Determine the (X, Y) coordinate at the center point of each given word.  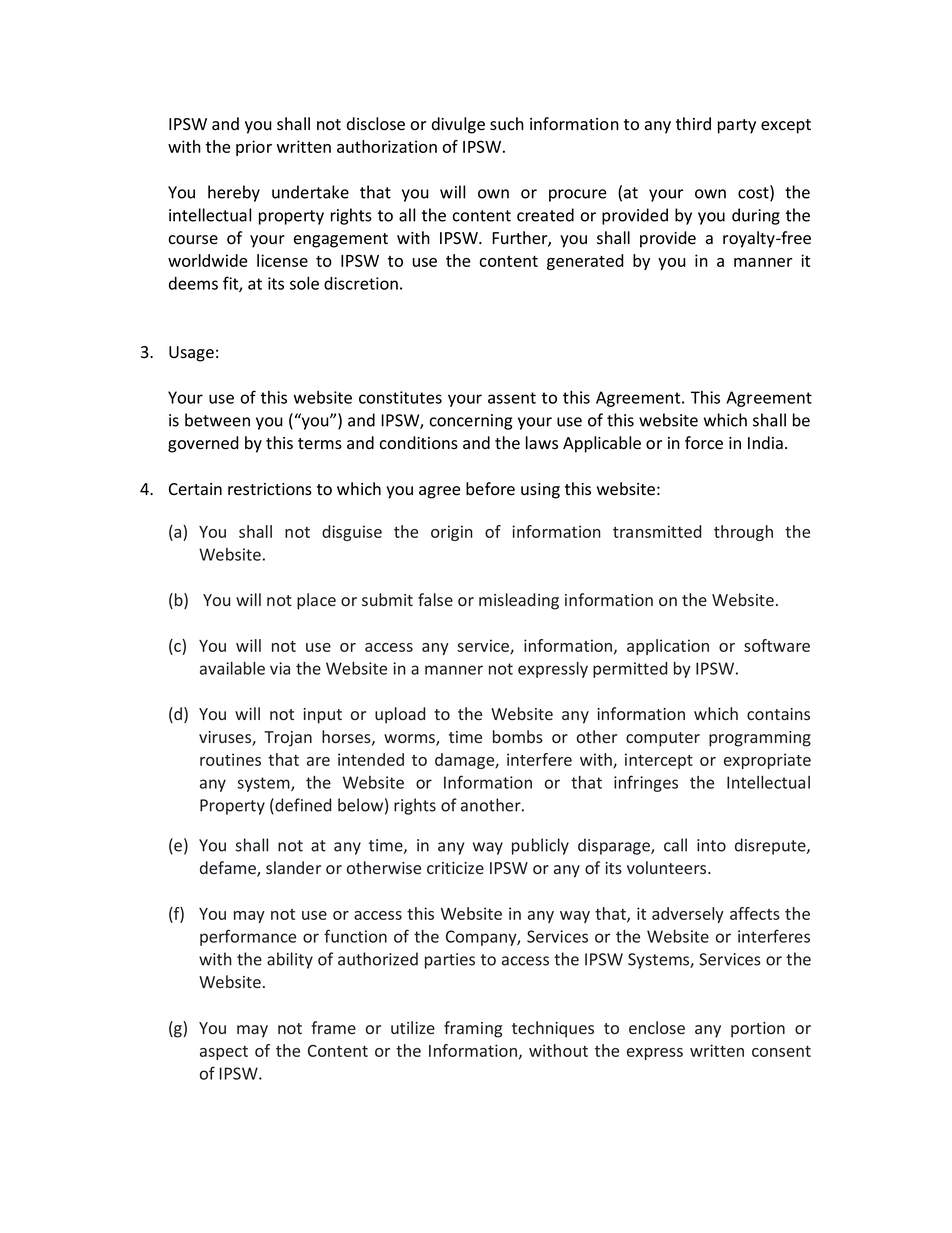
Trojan (288, 739)
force (704, 443)
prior (254, 148)
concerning (471, 422)
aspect (224, 1053)
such (507, 124)
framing (473, 1029)
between (217, 420)
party (737, 126)
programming (760, 739)
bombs (518, 736)
